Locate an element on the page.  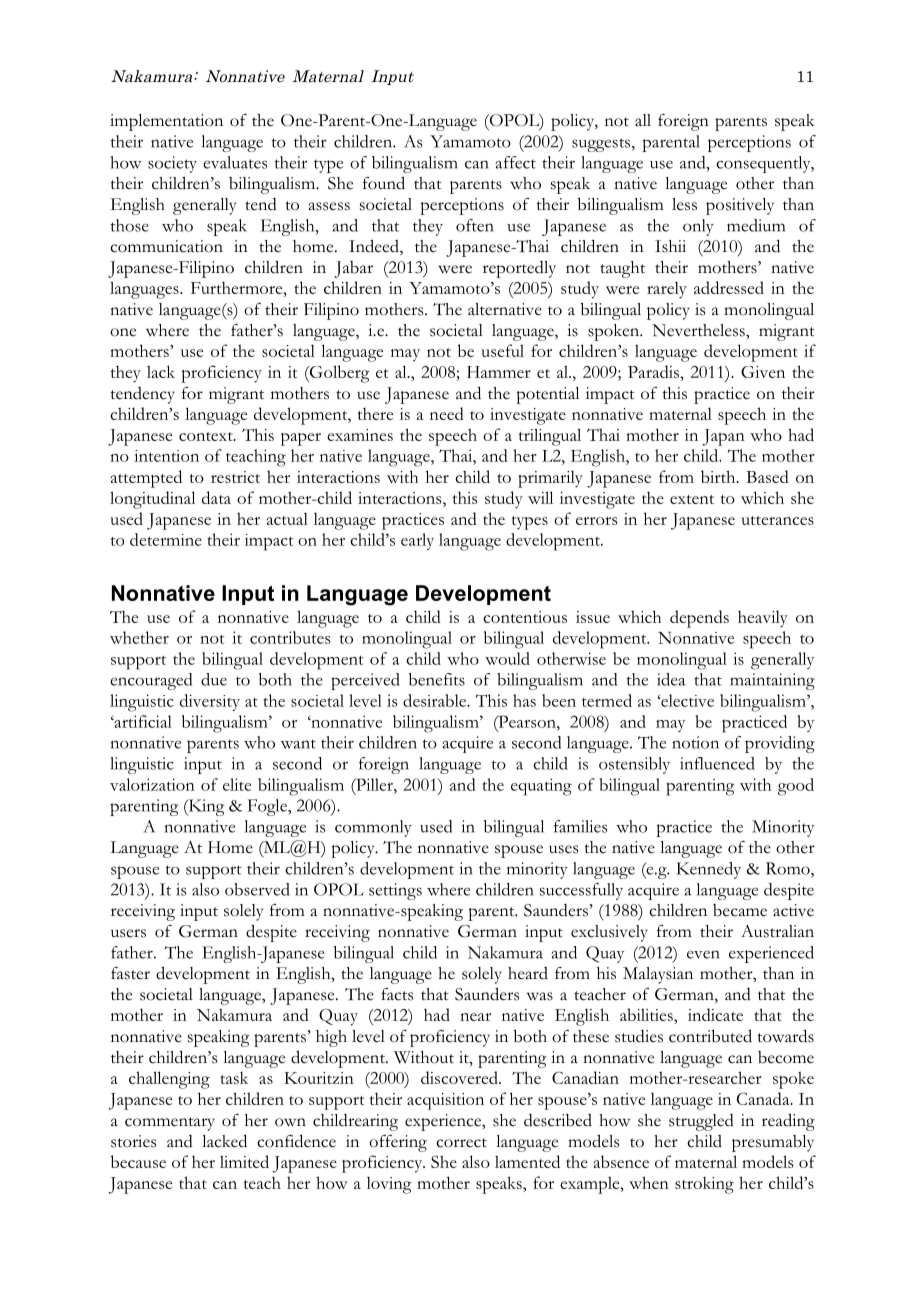
Given is located at coordinates (763, 372).
